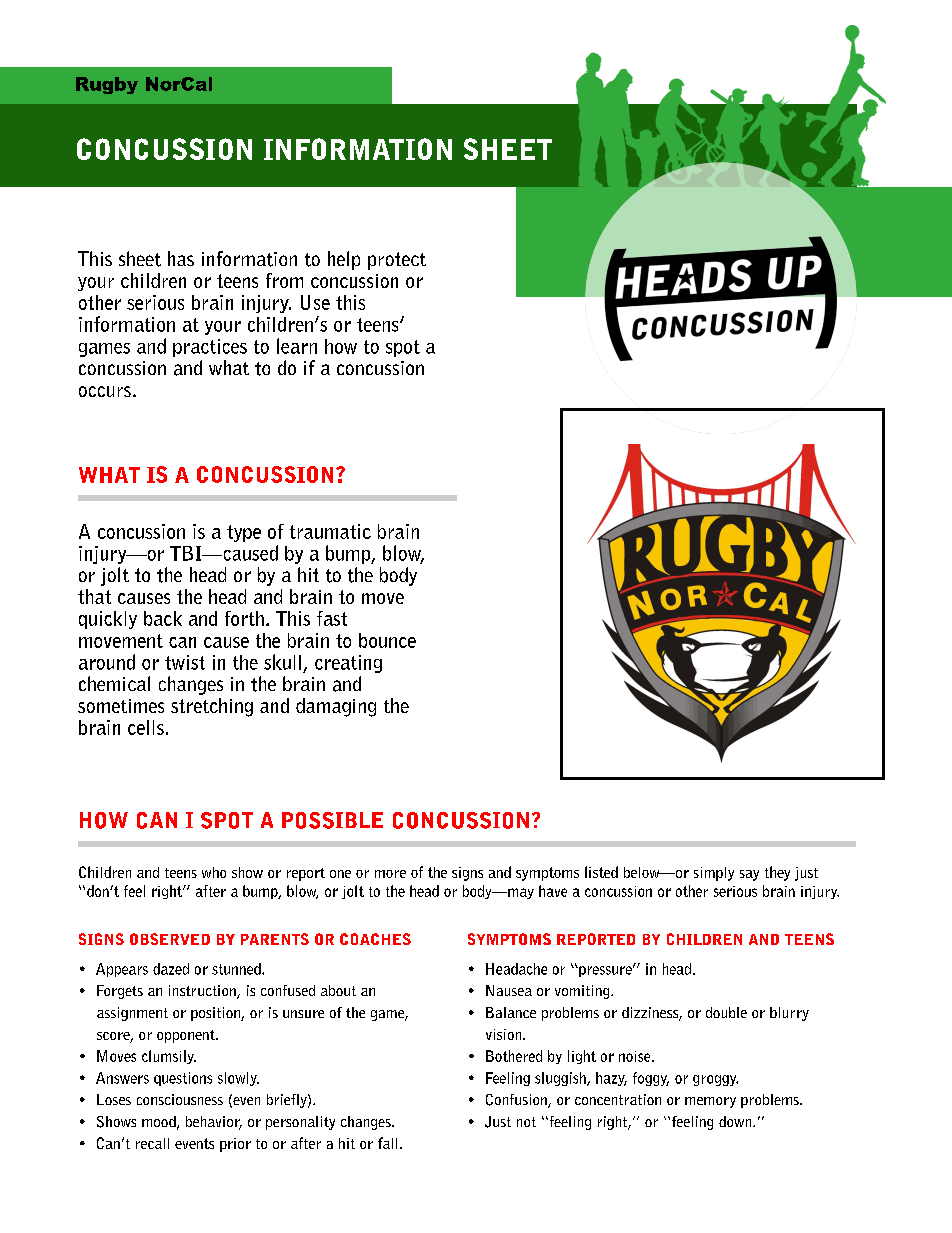  I want to click on simply, so click(714, 874).
